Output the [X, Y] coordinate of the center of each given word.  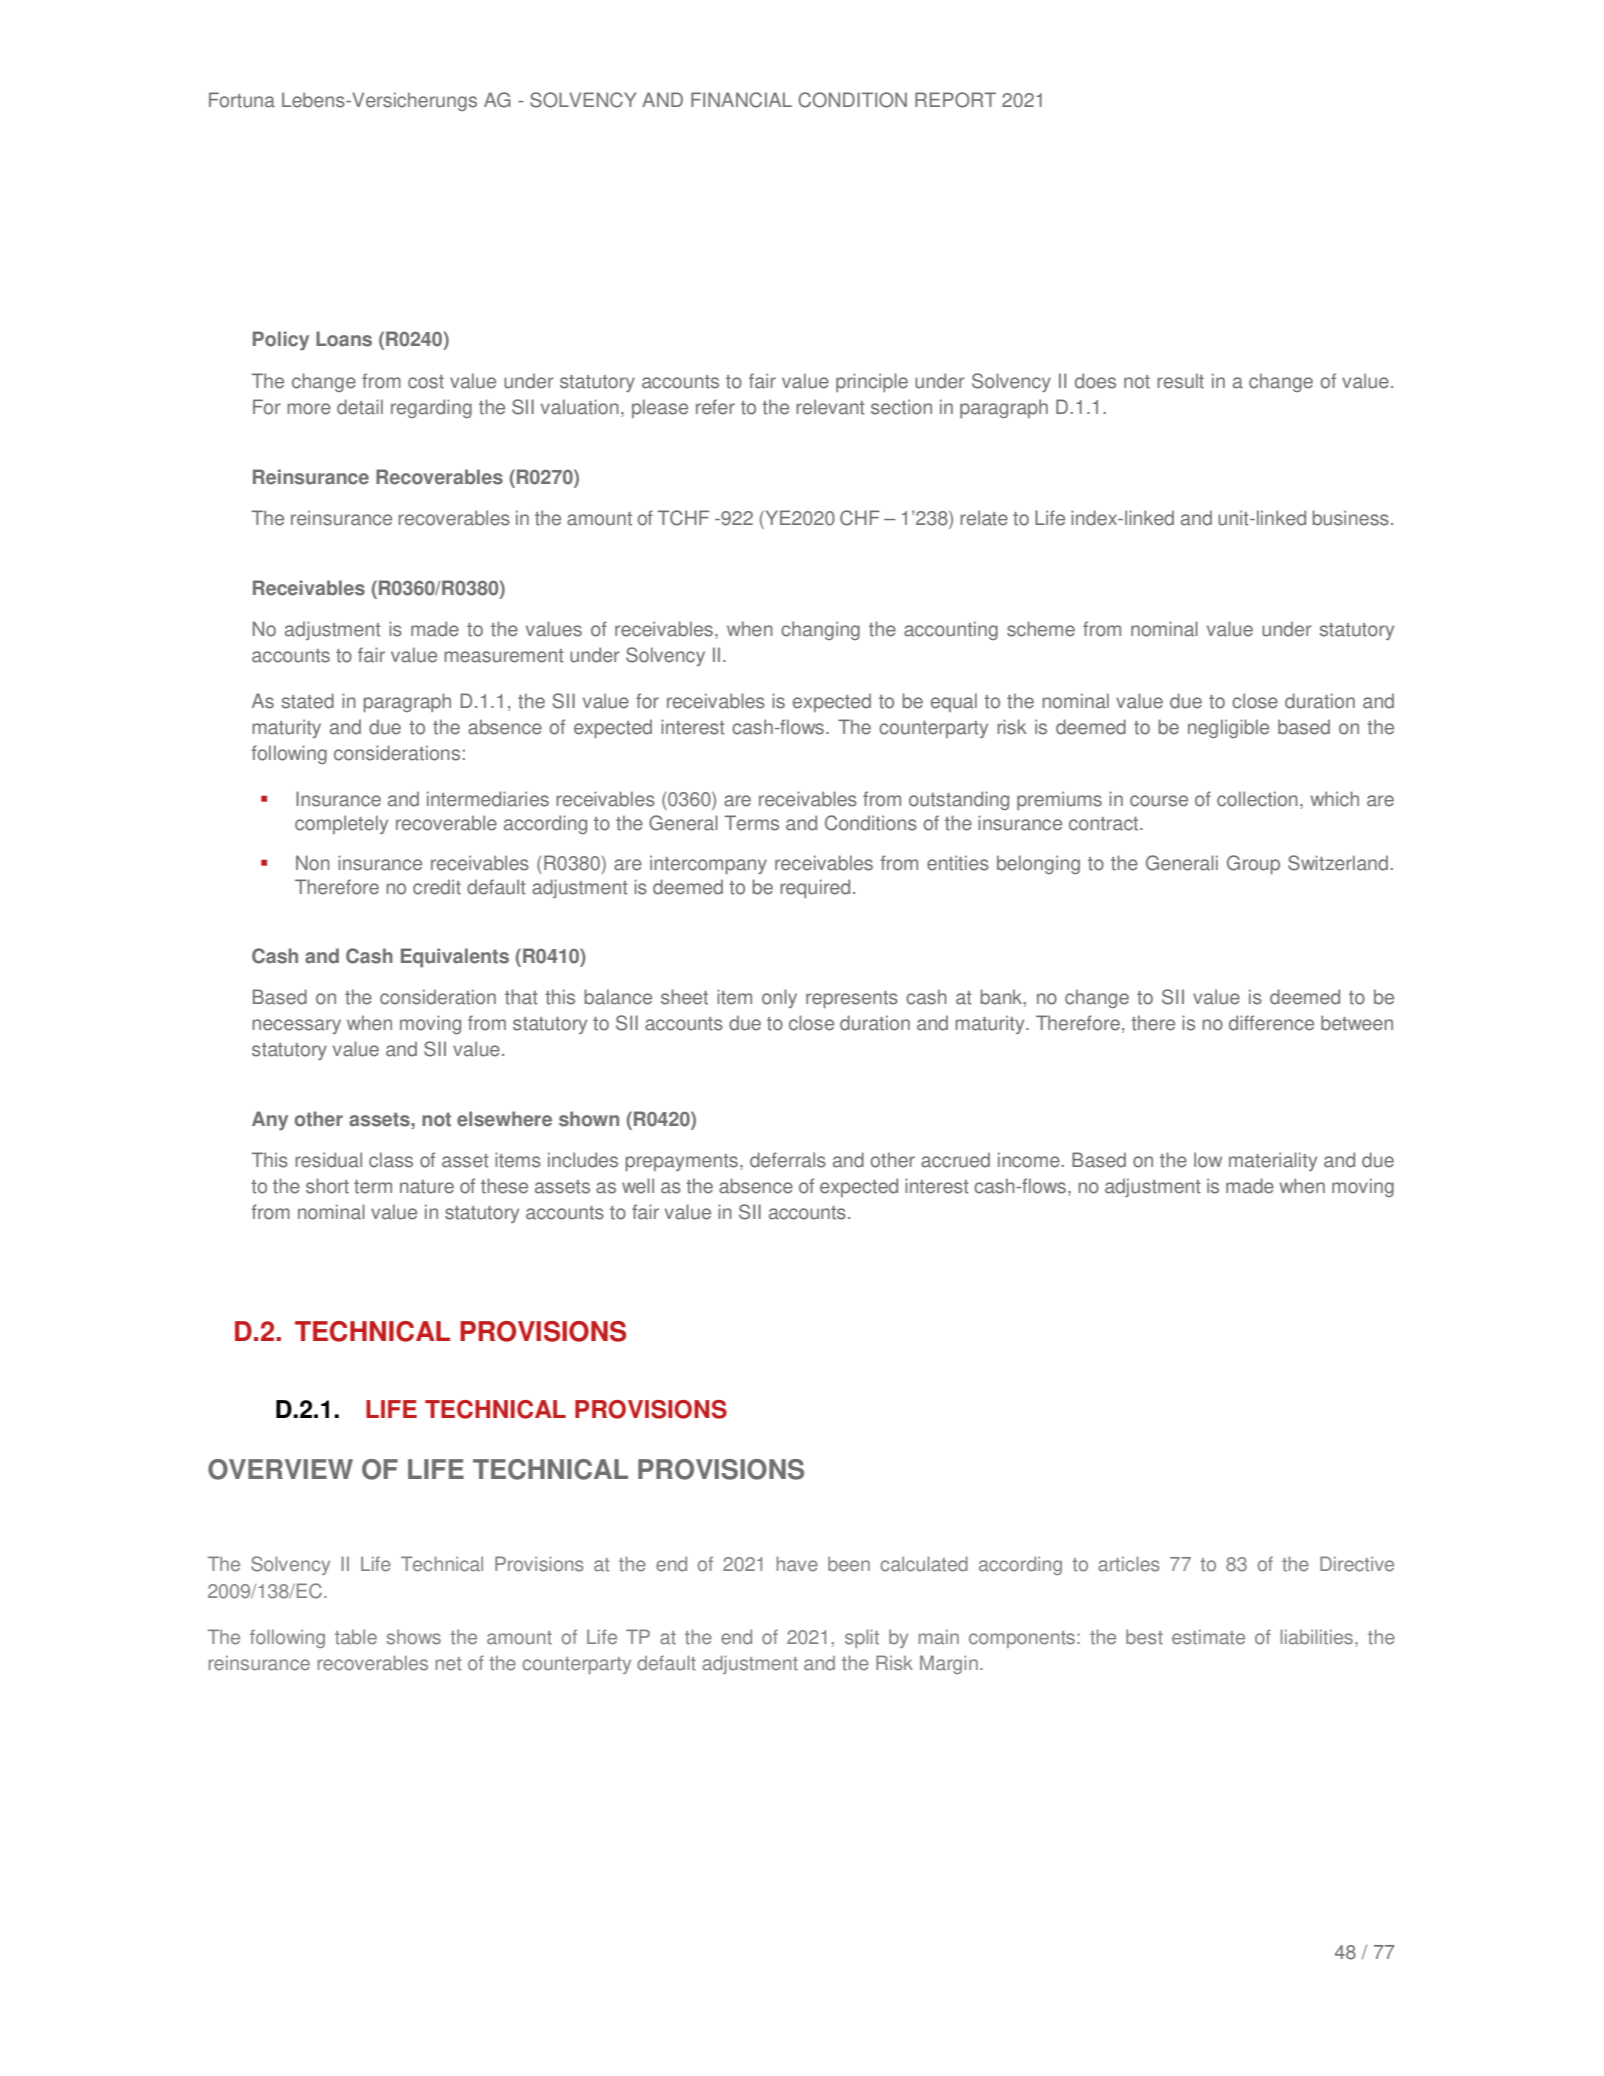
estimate [1208, 1637]
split [862, 1638]
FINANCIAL [741, 100]
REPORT [955, 100]
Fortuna [242, 100]
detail [360, 407]
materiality [1273, 1161]
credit [437, 887]
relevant [830, 407]
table [356, 1637]
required [815, 888]
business [1351, 518]
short [327, 1186]
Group [1253, 864]
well [638, 1186]
